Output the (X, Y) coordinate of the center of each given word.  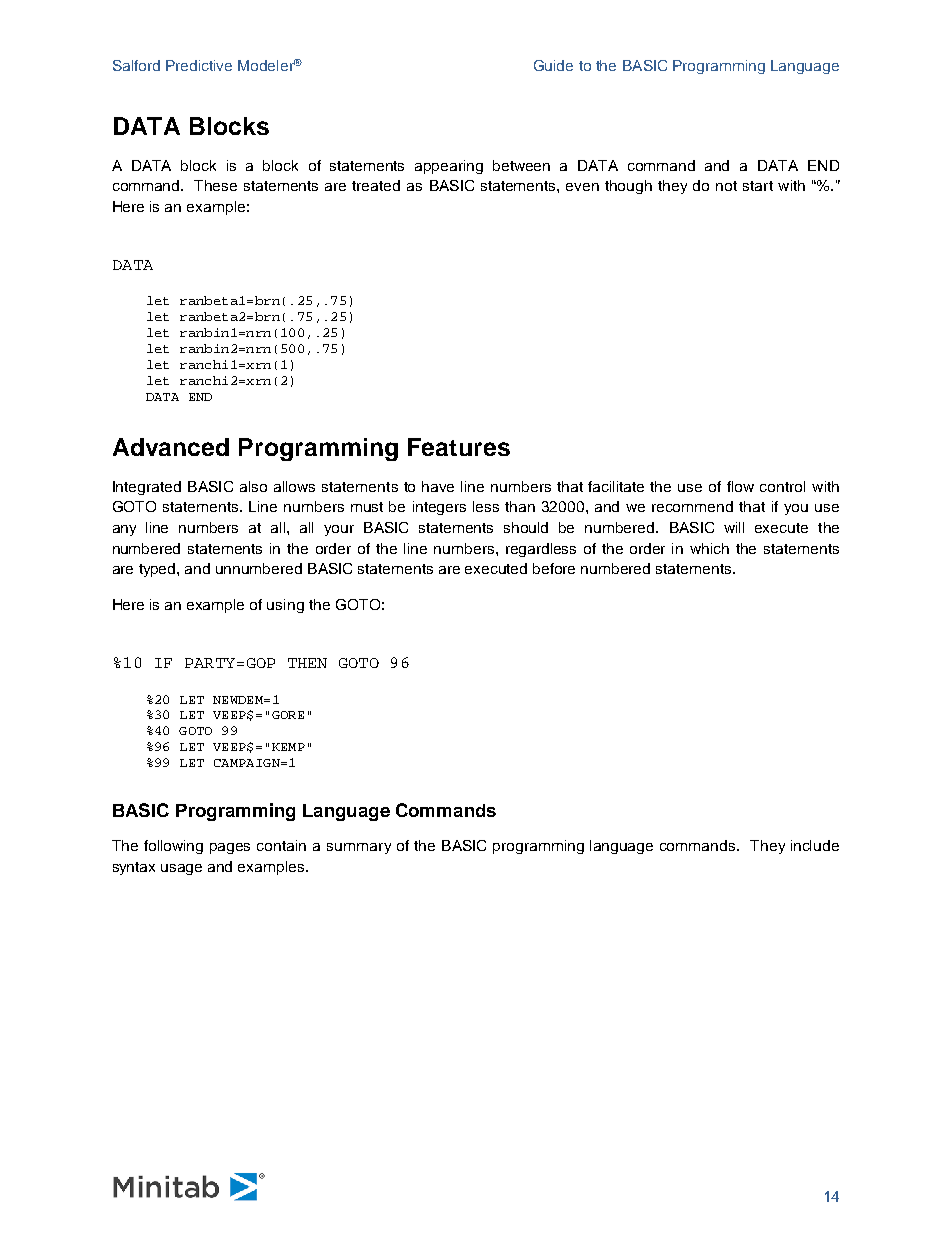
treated (376, 185)
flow (740, 486)
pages (230, 848)
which (709, 548)
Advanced (171, 447)
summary (359, 848)
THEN (307, 663)
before (554, 568)
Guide (553, 65)
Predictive (199, 65)
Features (459, 447)
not (726, 186)
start (758, 186)
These (215, 185)
